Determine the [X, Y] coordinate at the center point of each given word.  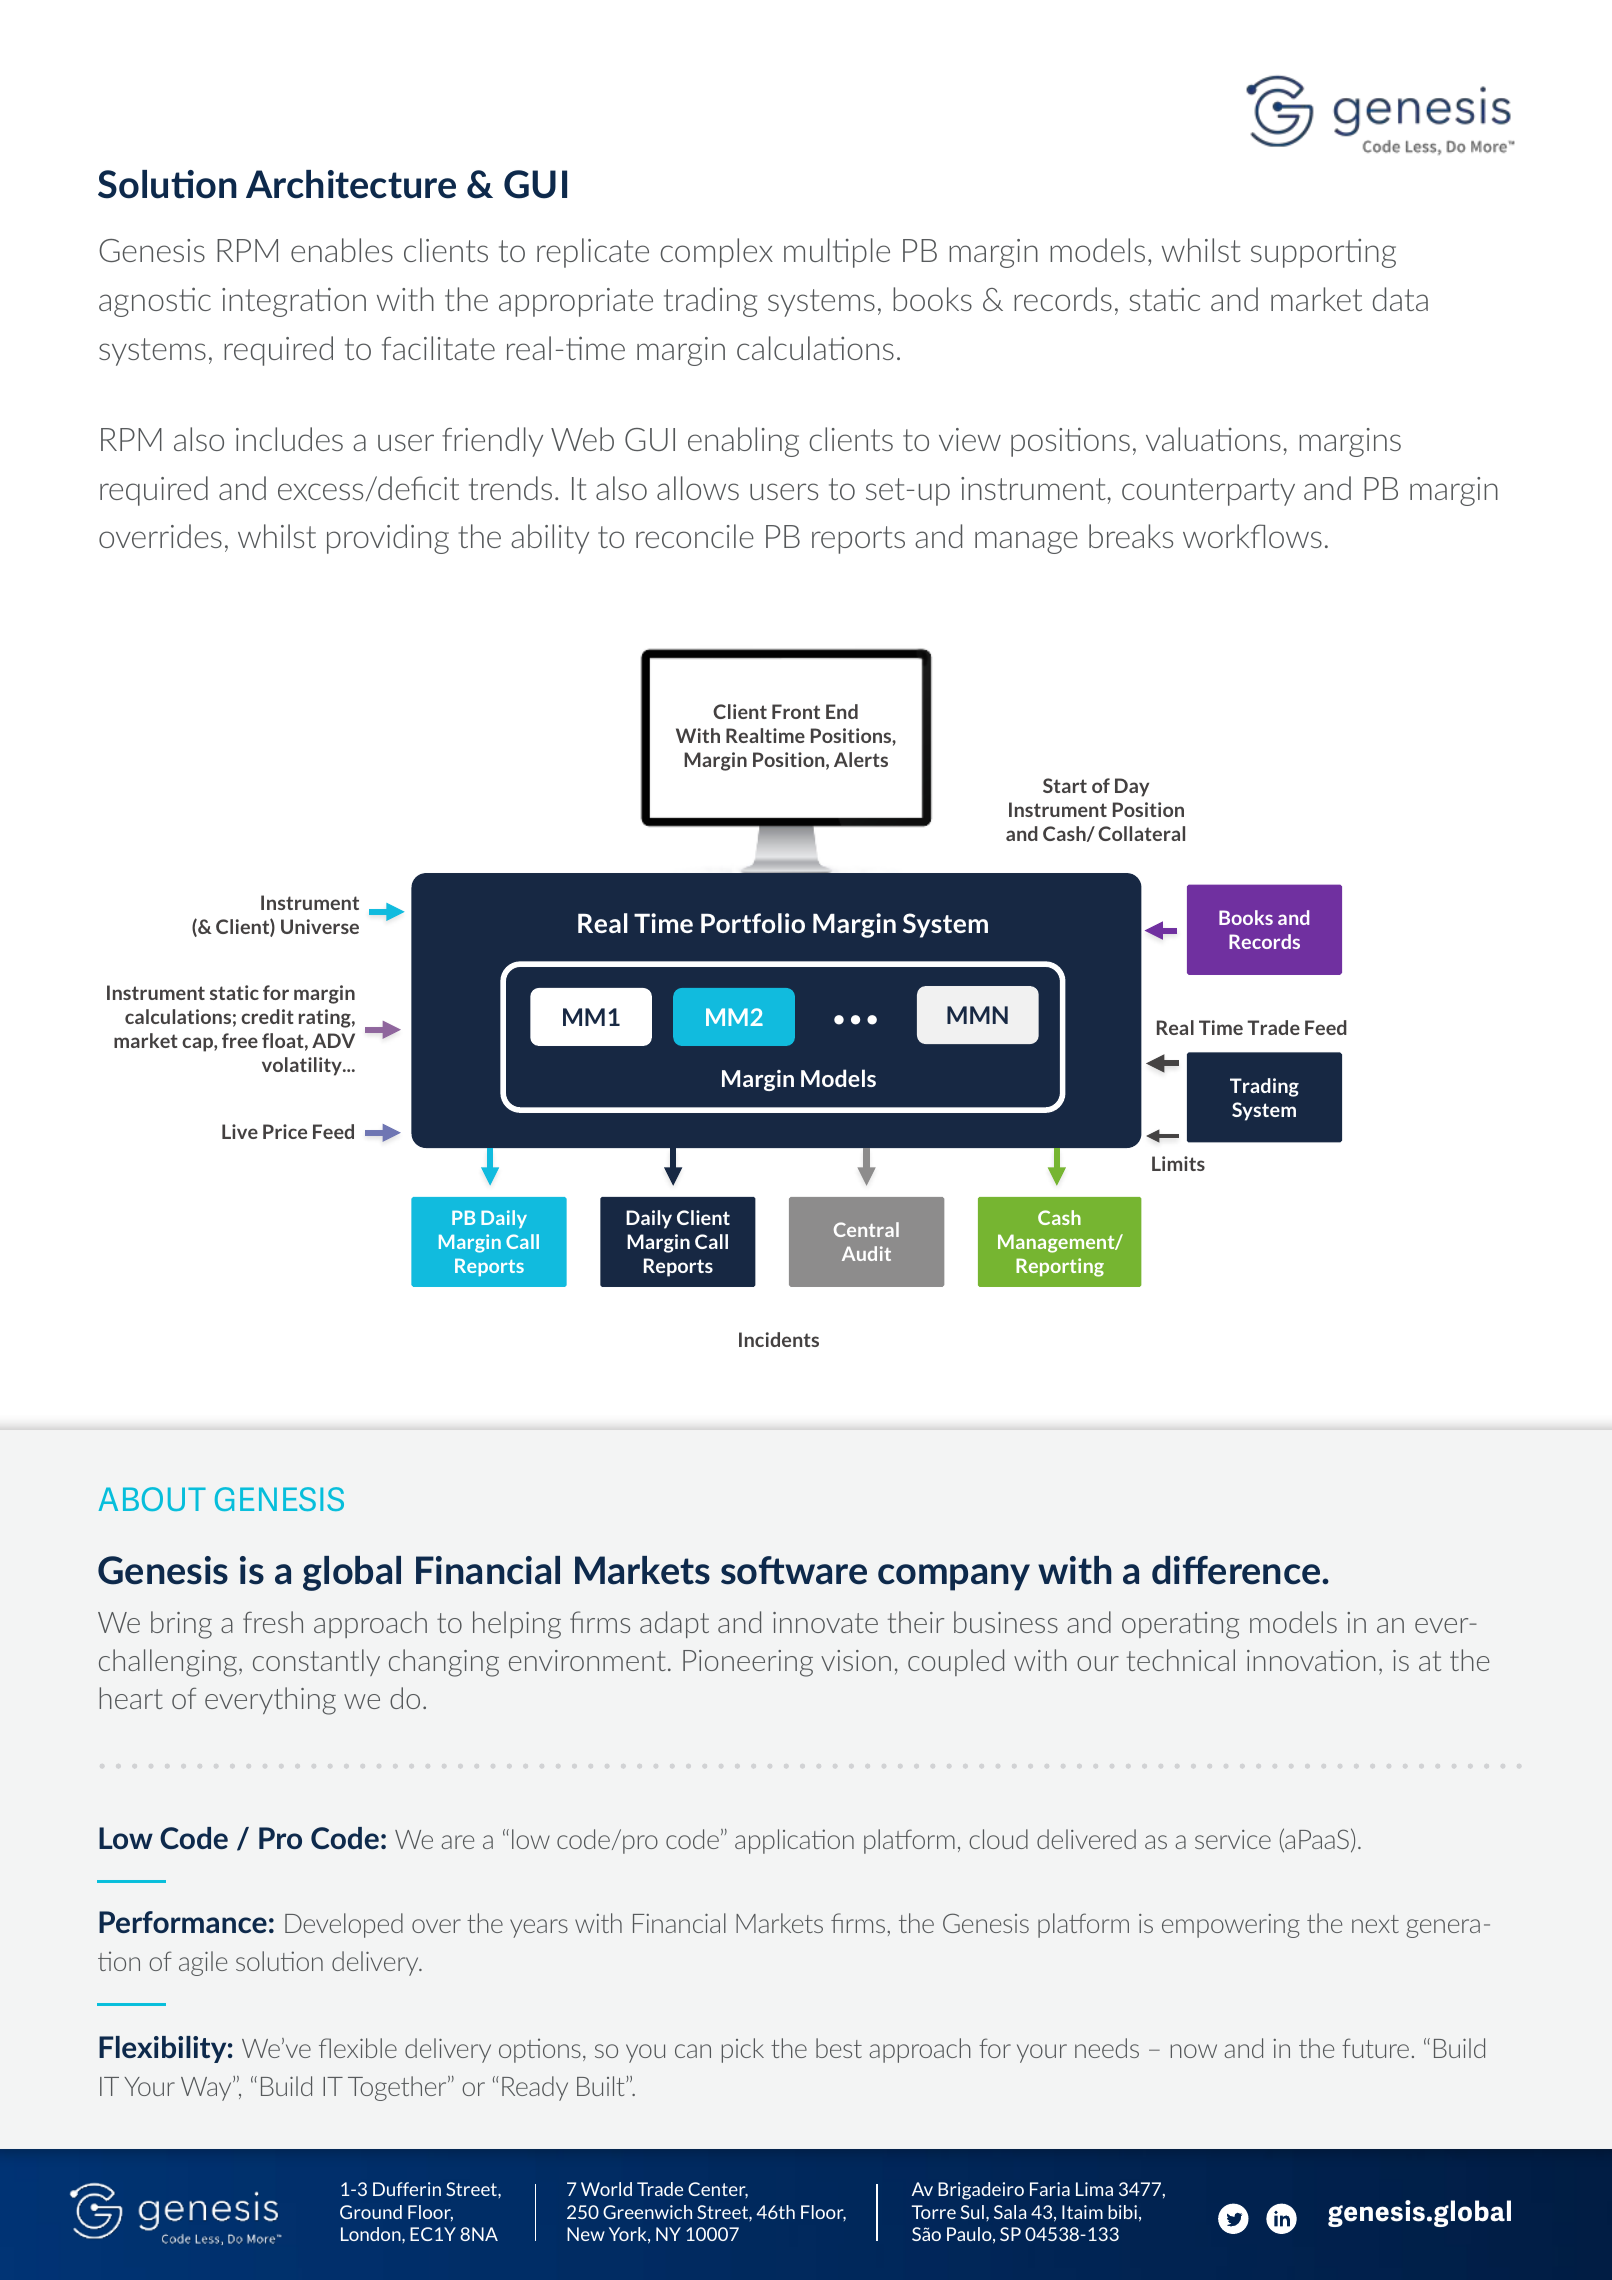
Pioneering [748, 1663]
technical [1181, 1660]
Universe [320, 926]
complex [716, 253]
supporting [1323, 253]
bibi [1122, 2212]
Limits [1178, 1163]
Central [866, 1229]
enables [342, 250]
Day [1132, 787]
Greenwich [647, 2212]
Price [285, 1131]
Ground [371, 2212]
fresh [273, 1622]
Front [796, 711]
